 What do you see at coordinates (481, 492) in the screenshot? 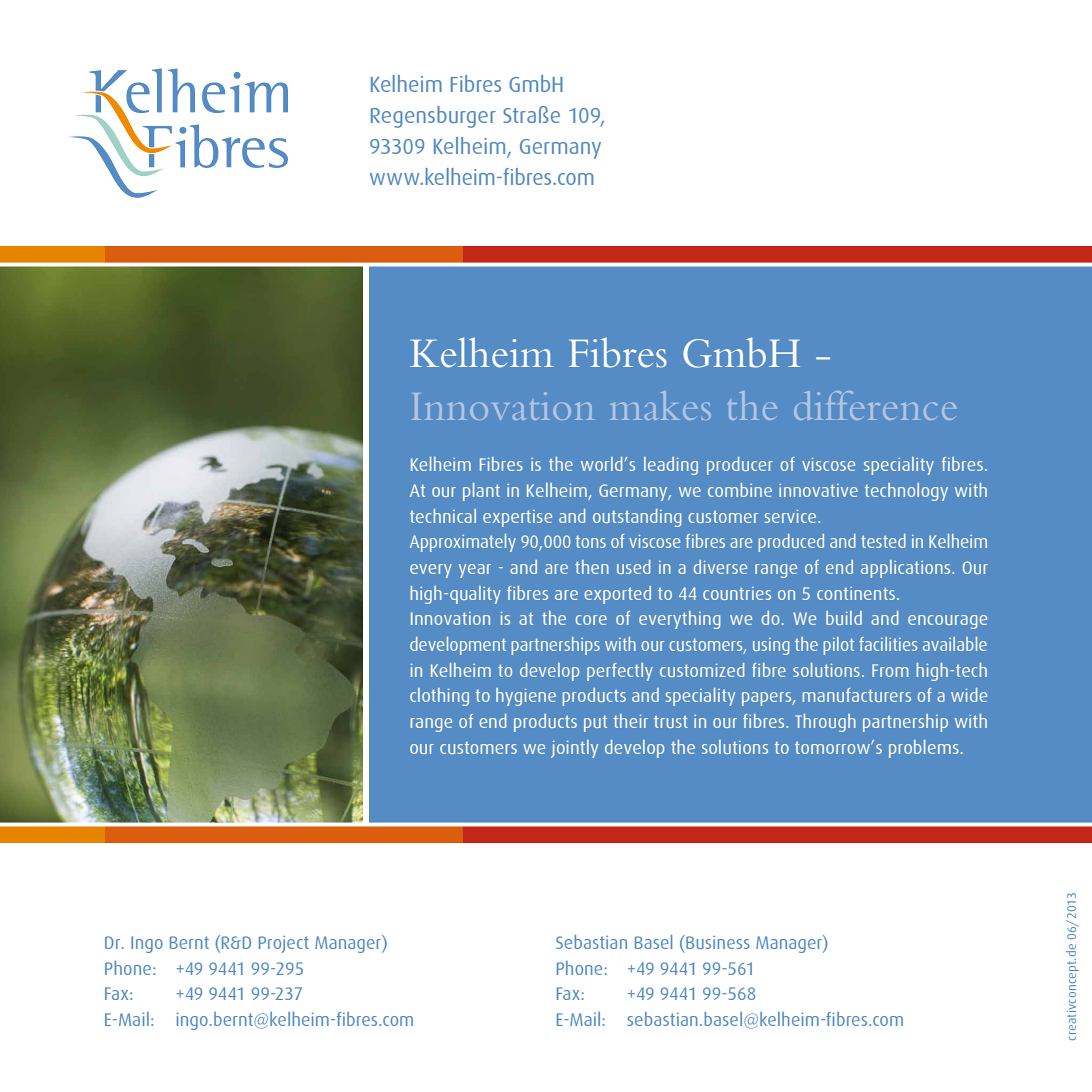
I see `plant` at bounding box center [481, 492].
